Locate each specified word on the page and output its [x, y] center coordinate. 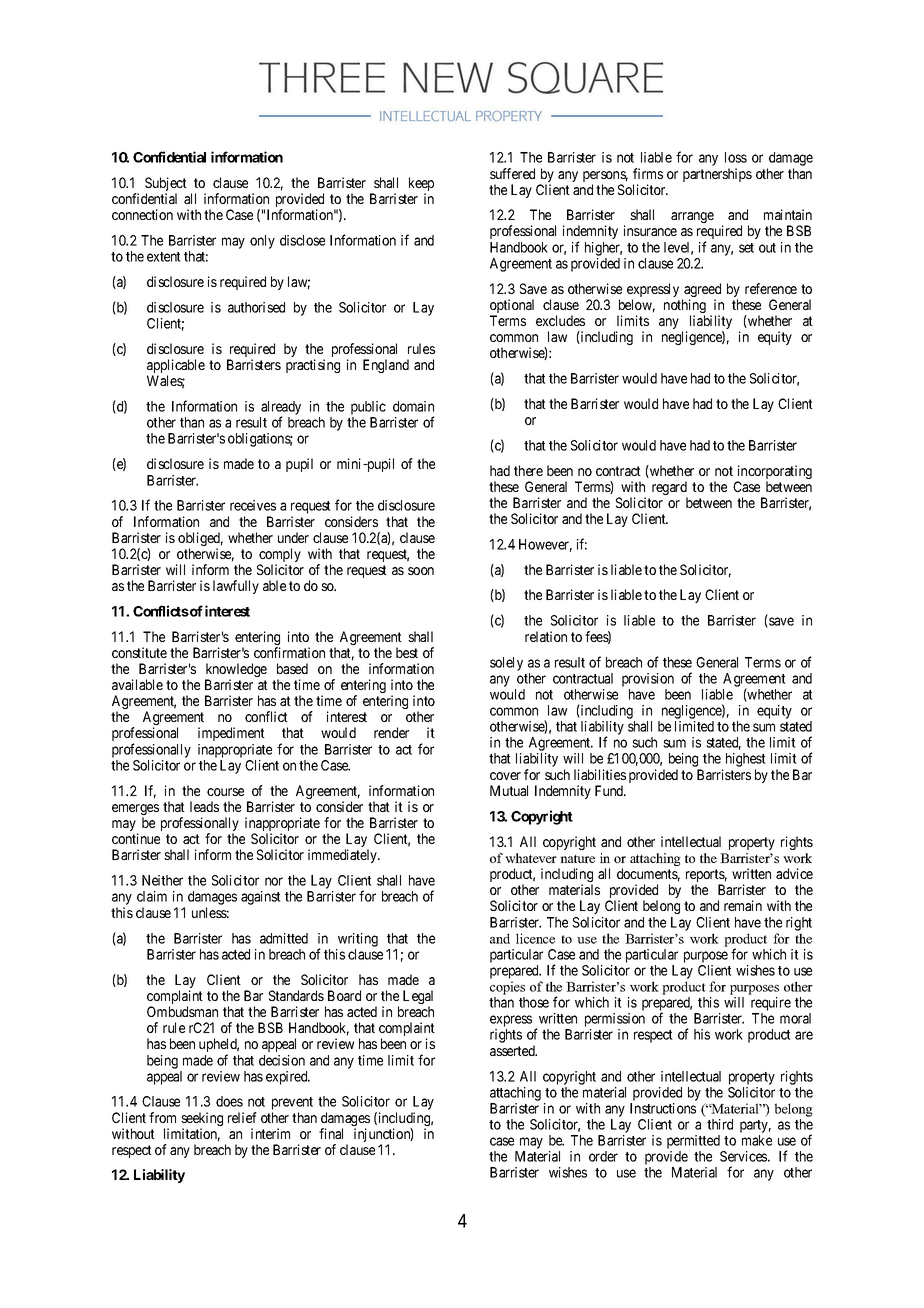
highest [746, 760]
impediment [231, 734]
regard [670, 489]
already [281, 409]
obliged [200, 540]
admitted [284, 938]
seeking [202, 1120]
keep [421, 185]
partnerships [717, 175]
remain [743, 905]
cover [505, 776]
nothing [685, 307]
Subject [166, 185]
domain [413, 406]
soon [421, 571]
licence [535, 938]
